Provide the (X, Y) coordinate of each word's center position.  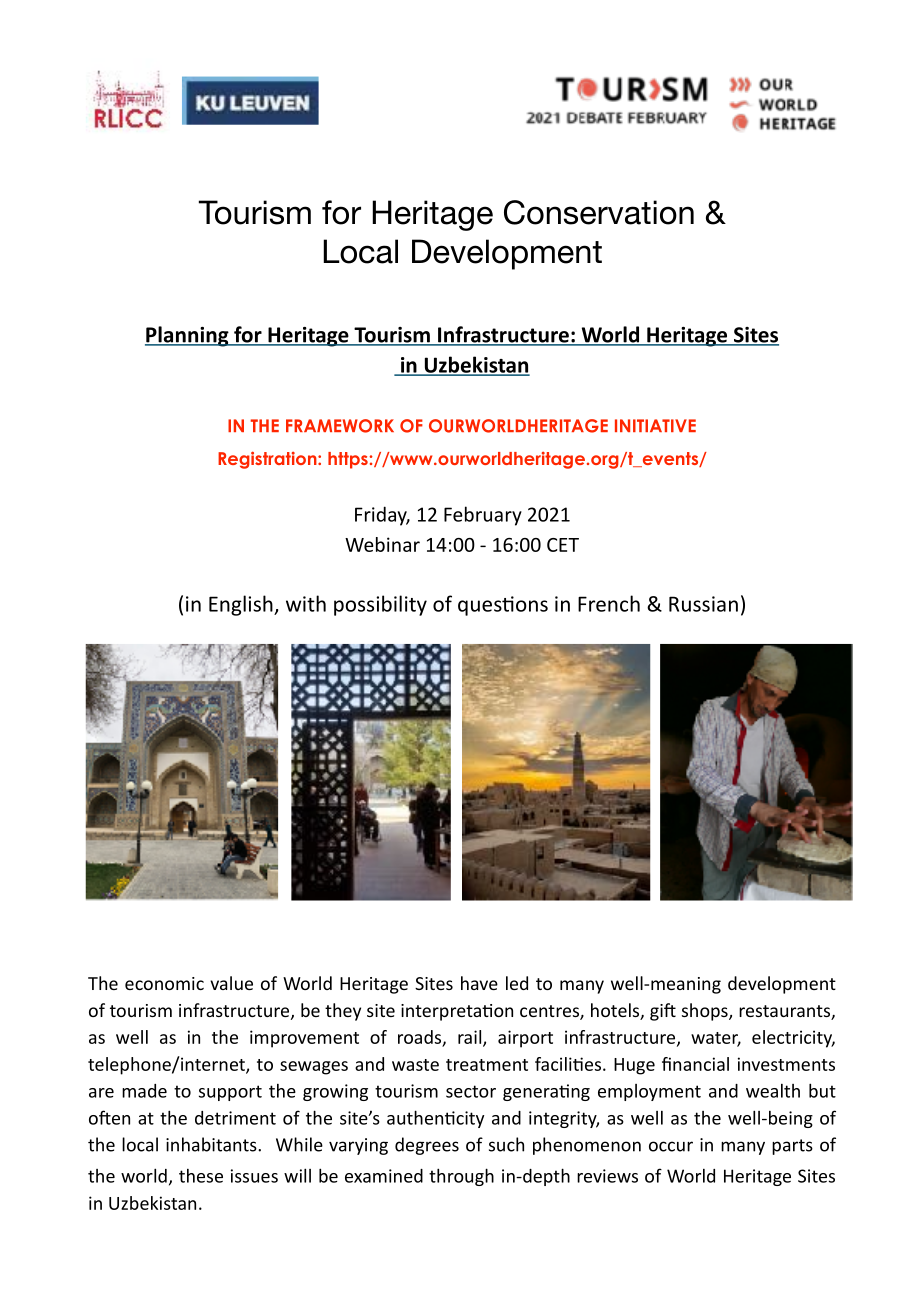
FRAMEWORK (340, 426)
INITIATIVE (655, 425)
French (609, 603)
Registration (268, 460)
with (306, 603)
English (242, 605)
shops (706, 1012)
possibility (380, 605)
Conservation (599, 212)
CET (563, 545)
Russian (703, 604)
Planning (188, 336)
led (517, 983)
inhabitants (212, 1144)
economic (164, 983)
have (479, 983)
